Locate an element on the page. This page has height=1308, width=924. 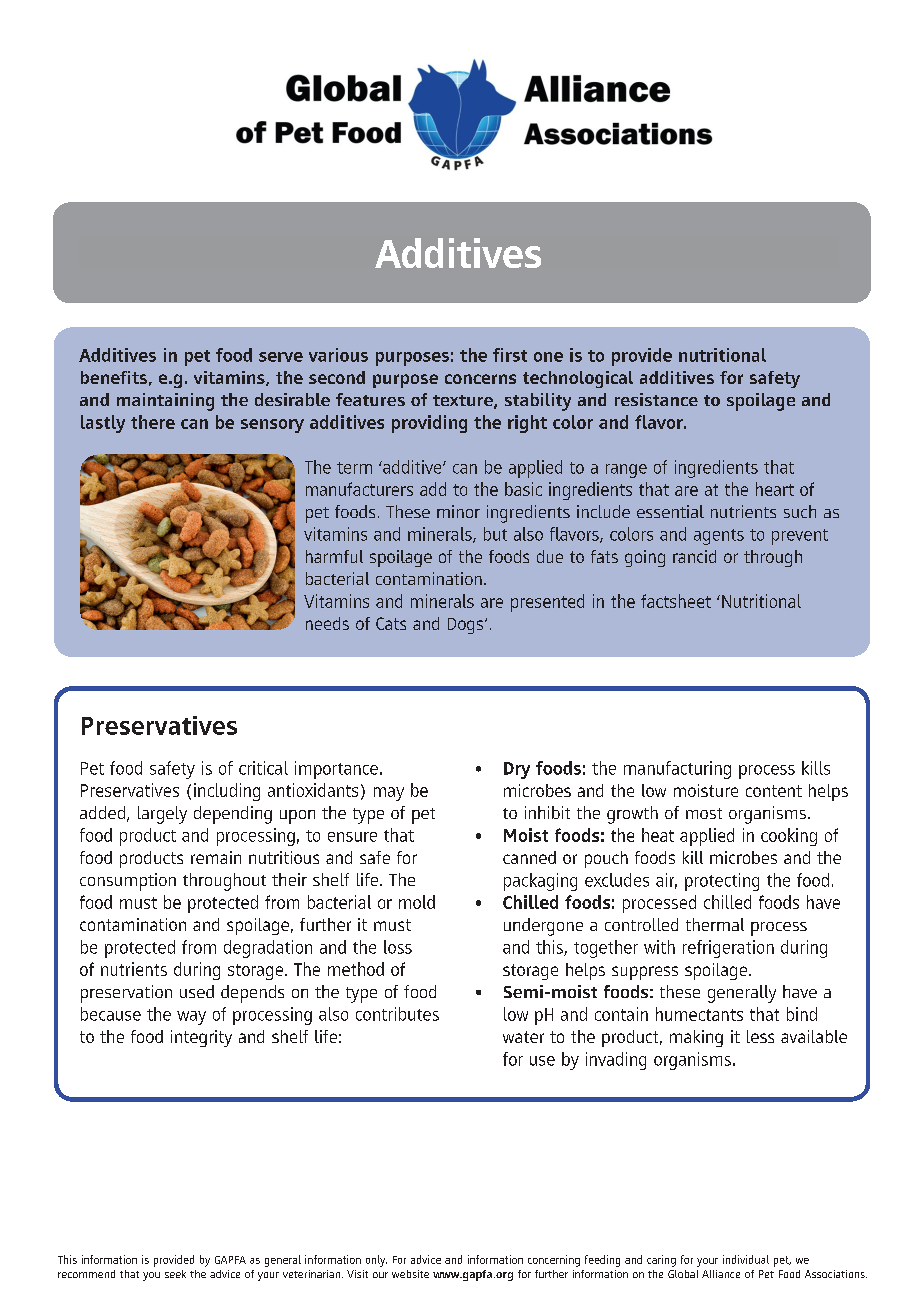
largely is located at coordinates (162, 815).
